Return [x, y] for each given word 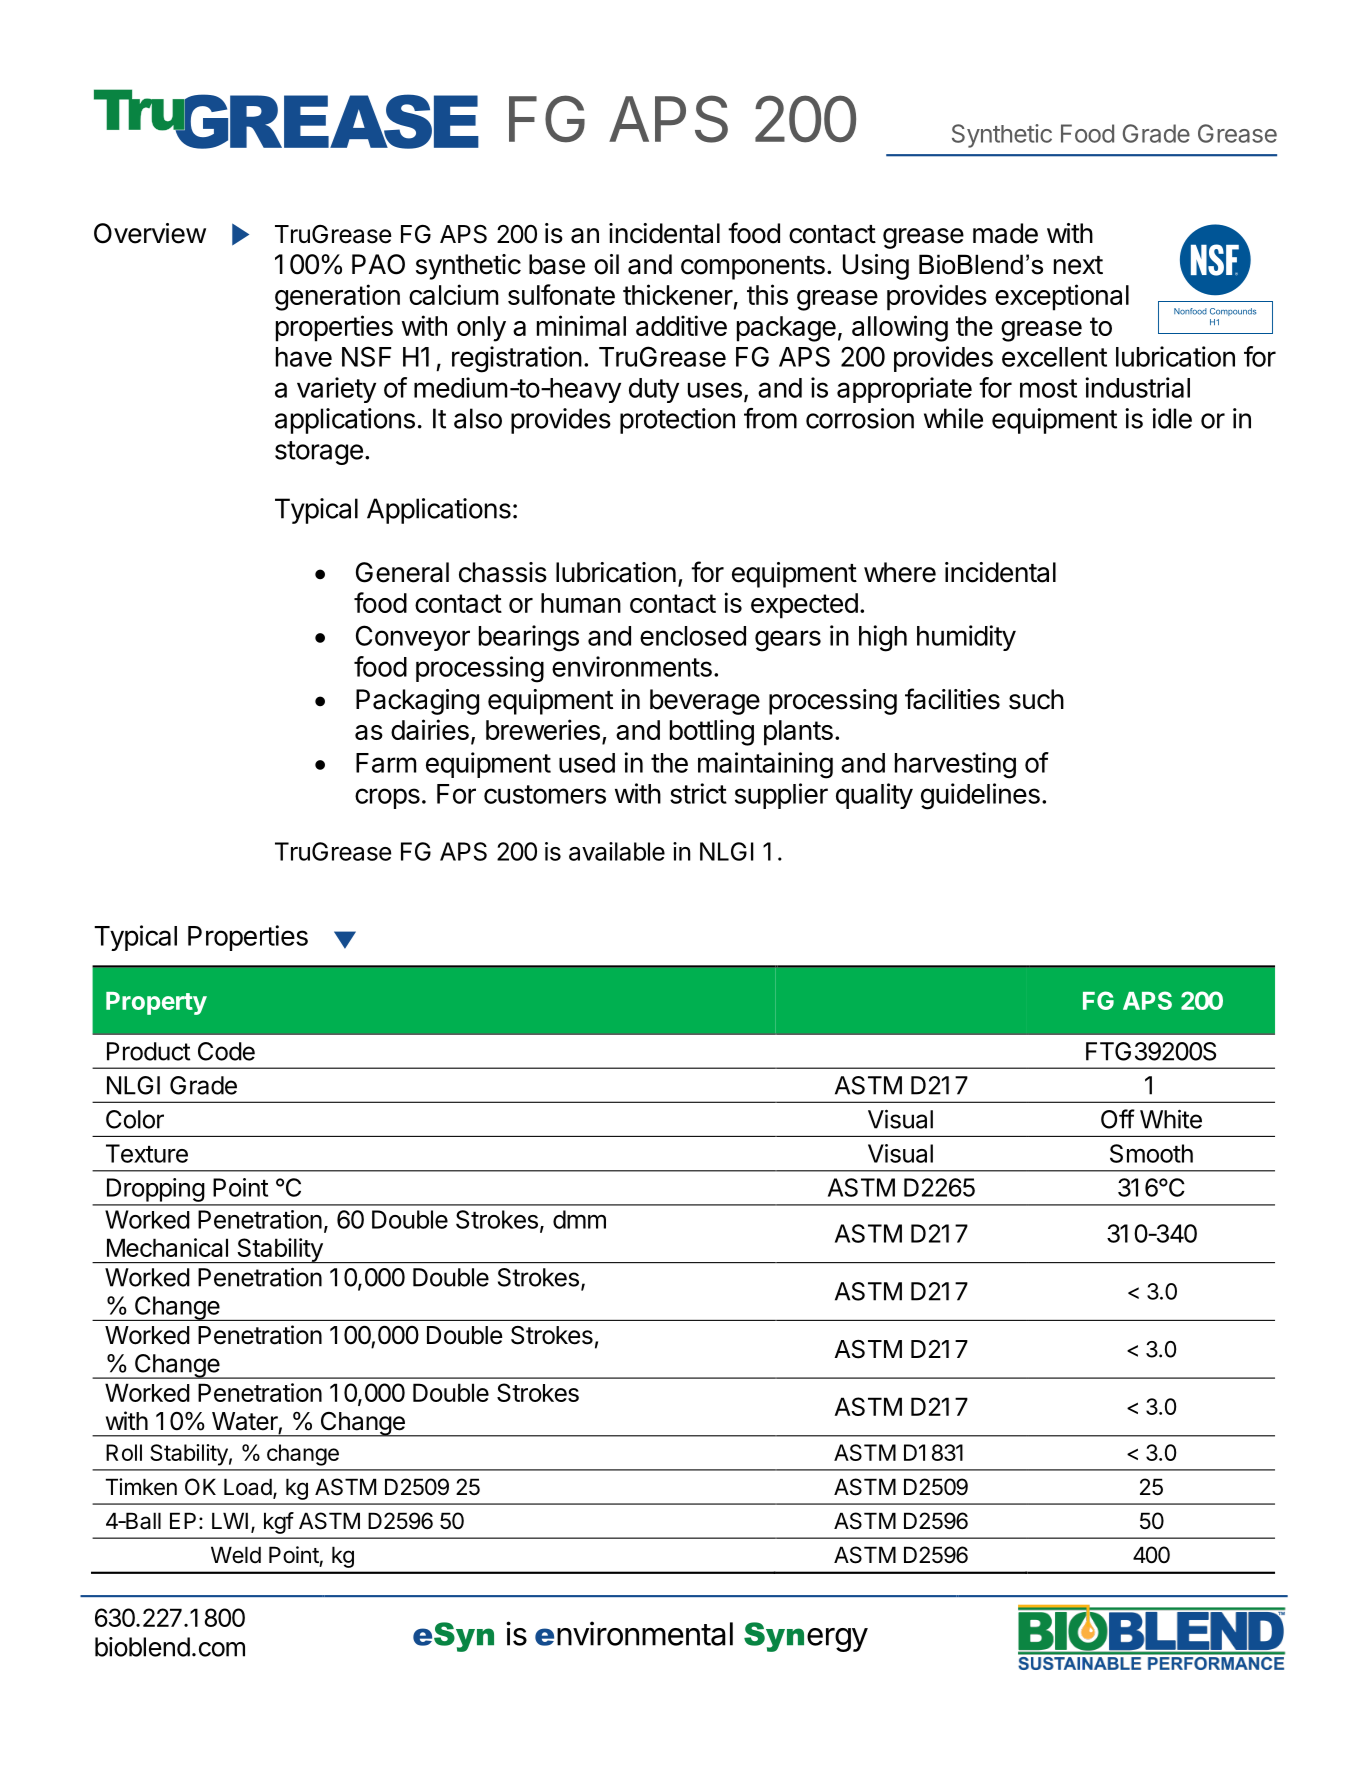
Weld [236, 1555]
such [1036, 699]
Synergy [806, 1637]
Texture [147, 1153]
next [1078, 265]
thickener [678, 294]
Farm [386, 763]
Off [1118, 1119]
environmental [634, 1633]
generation [337, 297]
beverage [705, 702]
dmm [579, 1219]
